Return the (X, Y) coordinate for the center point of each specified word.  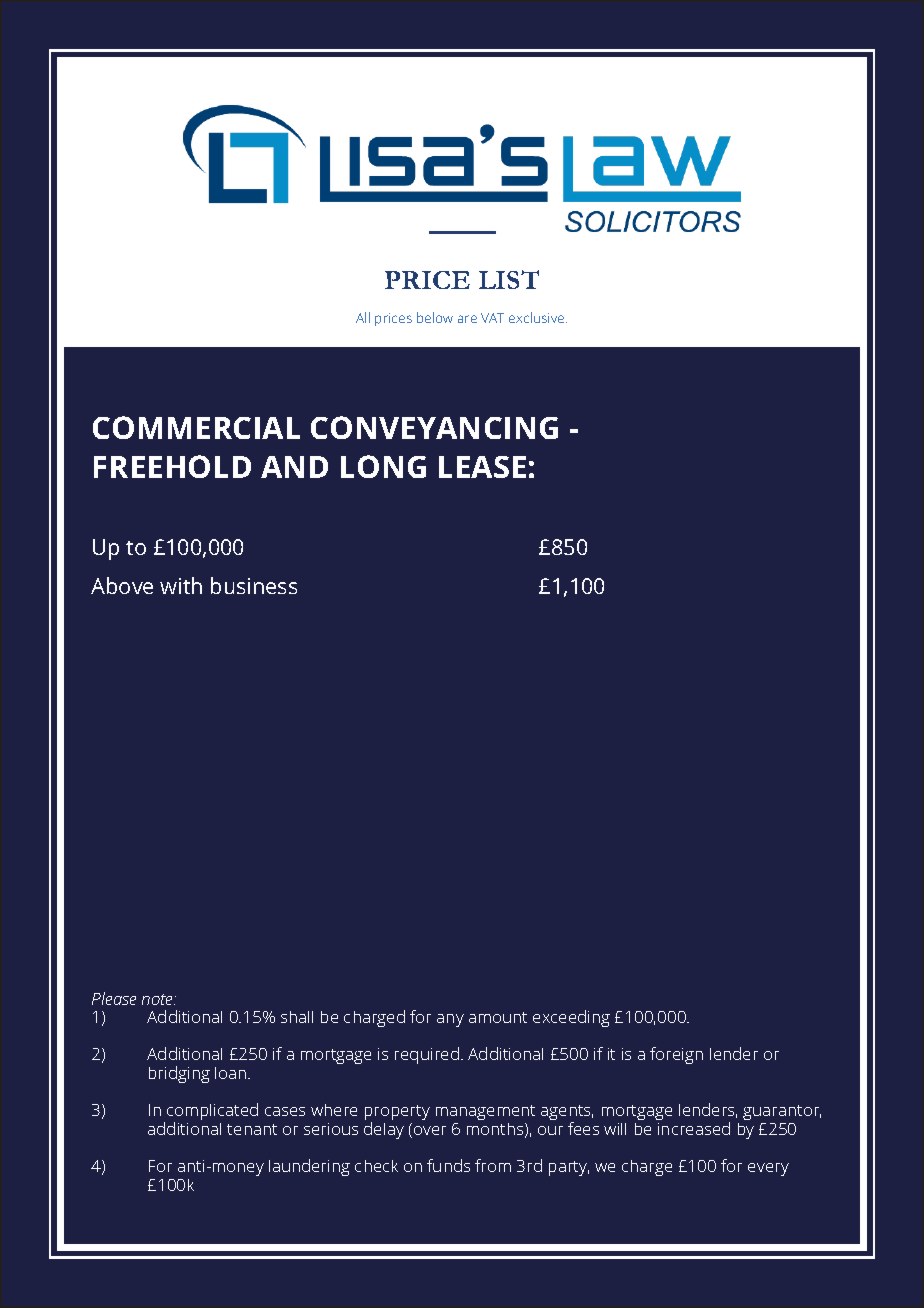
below (435, 317)
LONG (383, 466)
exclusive (538, 317)
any (450, 1020)
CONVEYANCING (434, 427)
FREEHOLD (172, 466)
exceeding (571, 1018)
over (430, 1130)
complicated (212, 1113)
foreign (676, 1055)
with (181, 585)
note (159, 999)
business (254, 585)
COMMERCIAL (196, 427)
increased (694, 1128)
